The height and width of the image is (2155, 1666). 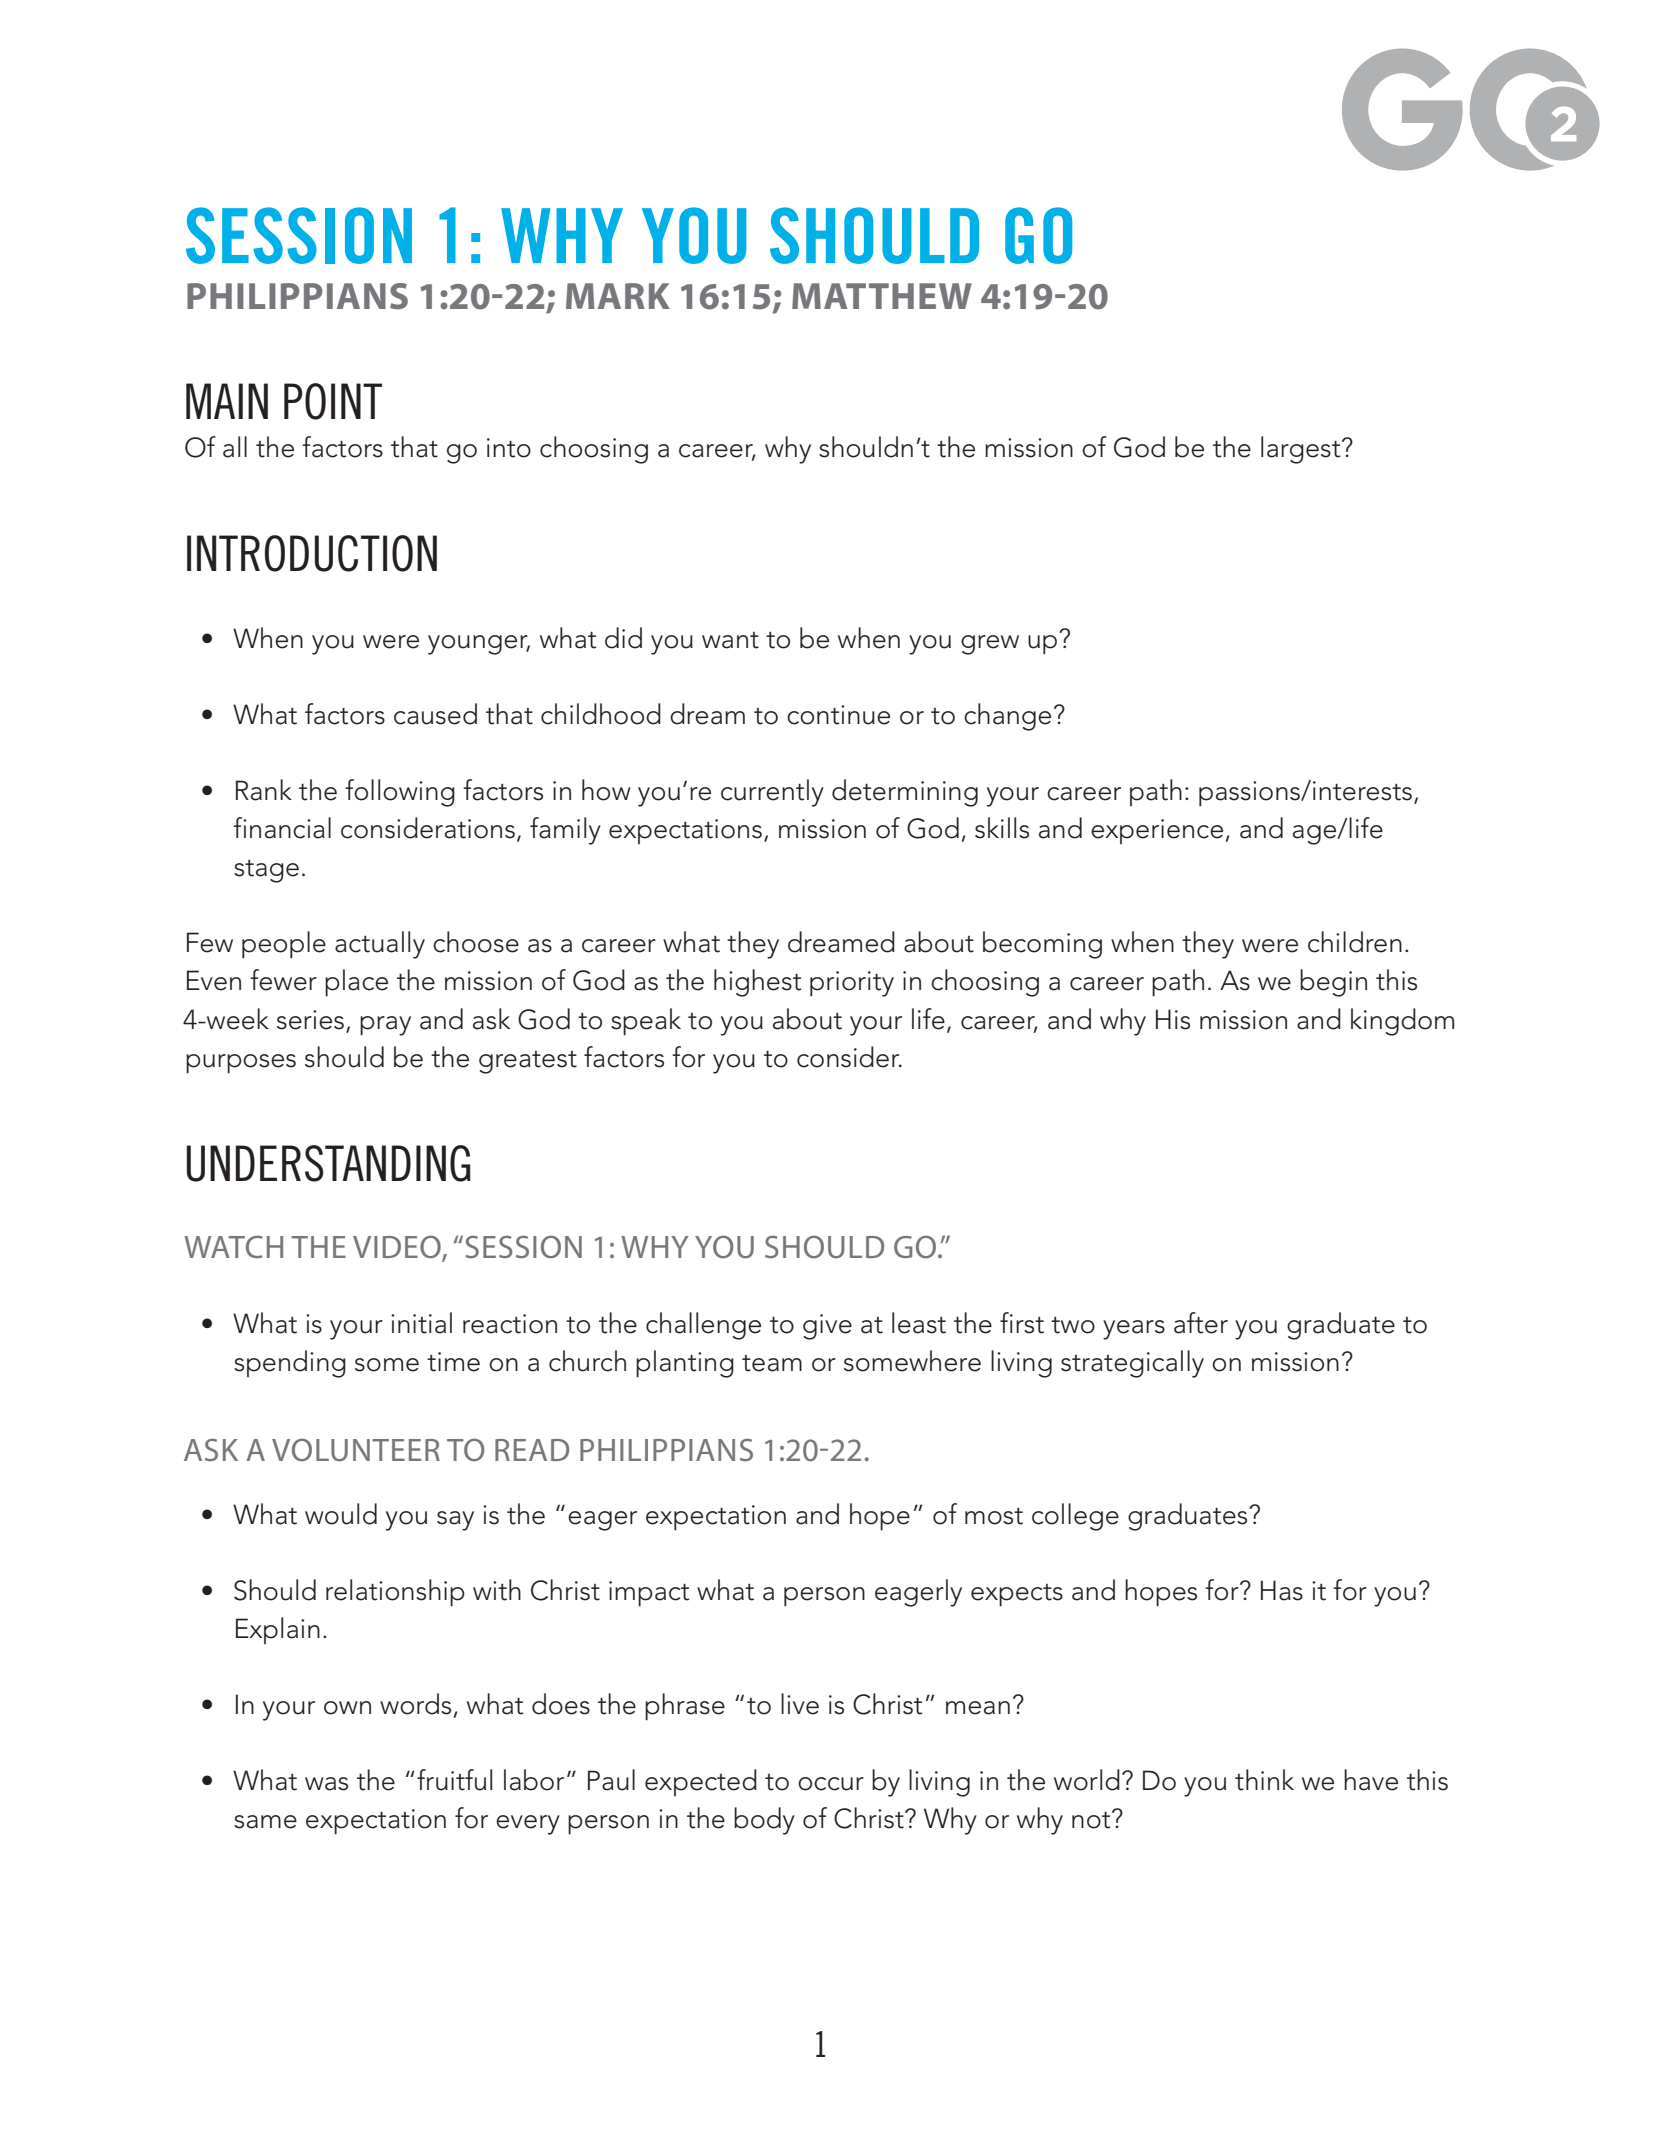 I want to click on was, so click(x=326, y=1784).
